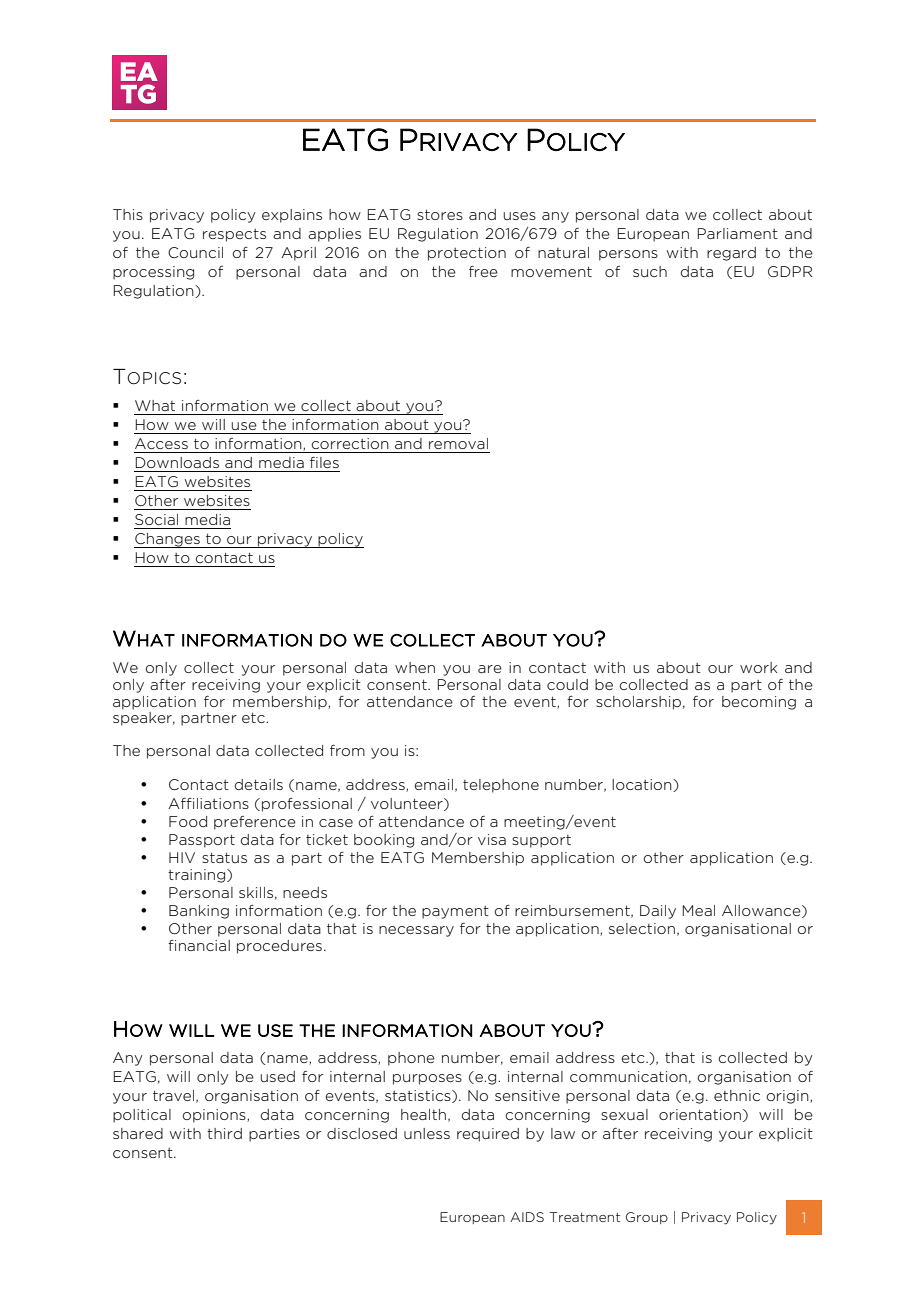  What do you see at coordinates (195, 252) in the page?
I see `Council` at bounding box center [195, 252].
